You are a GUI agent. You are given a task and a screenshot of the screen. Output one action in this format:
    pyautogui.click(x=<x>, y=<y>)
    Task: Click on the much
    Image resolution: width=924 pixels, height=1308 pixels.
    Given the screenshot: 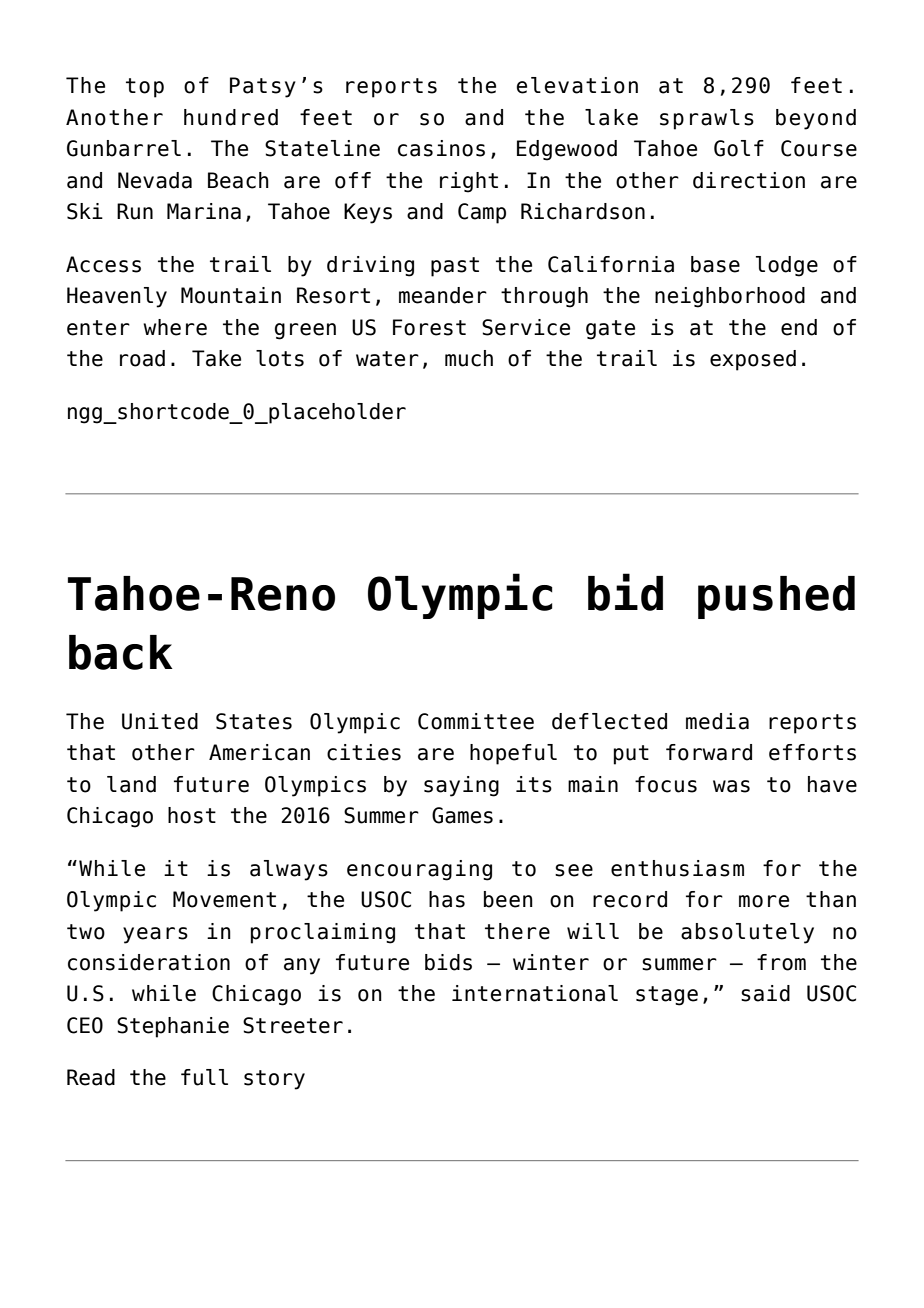 What is the action you would take?
    pyautogui.click(x=469, y=358)
